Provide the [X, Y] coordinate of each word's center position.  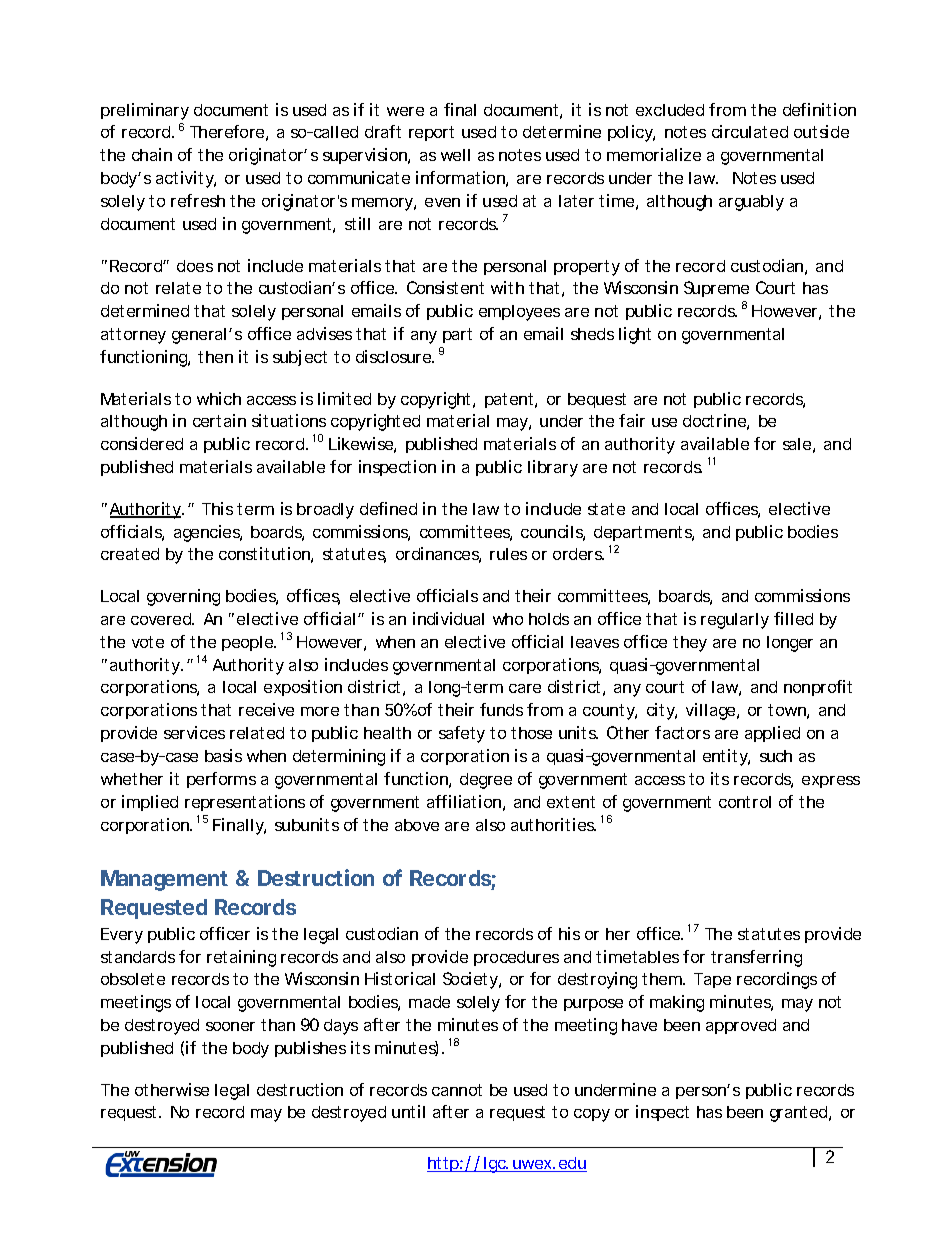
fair [632, 420]
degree [486, 781]
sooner [230, 1026]
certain [219, 420]
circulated [750, 131]
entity [726, 757]
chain [152, 154]
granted [800, 1114]
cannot [457, 1090]
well [455, 155]
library [553, 468]
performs [221, 780]
